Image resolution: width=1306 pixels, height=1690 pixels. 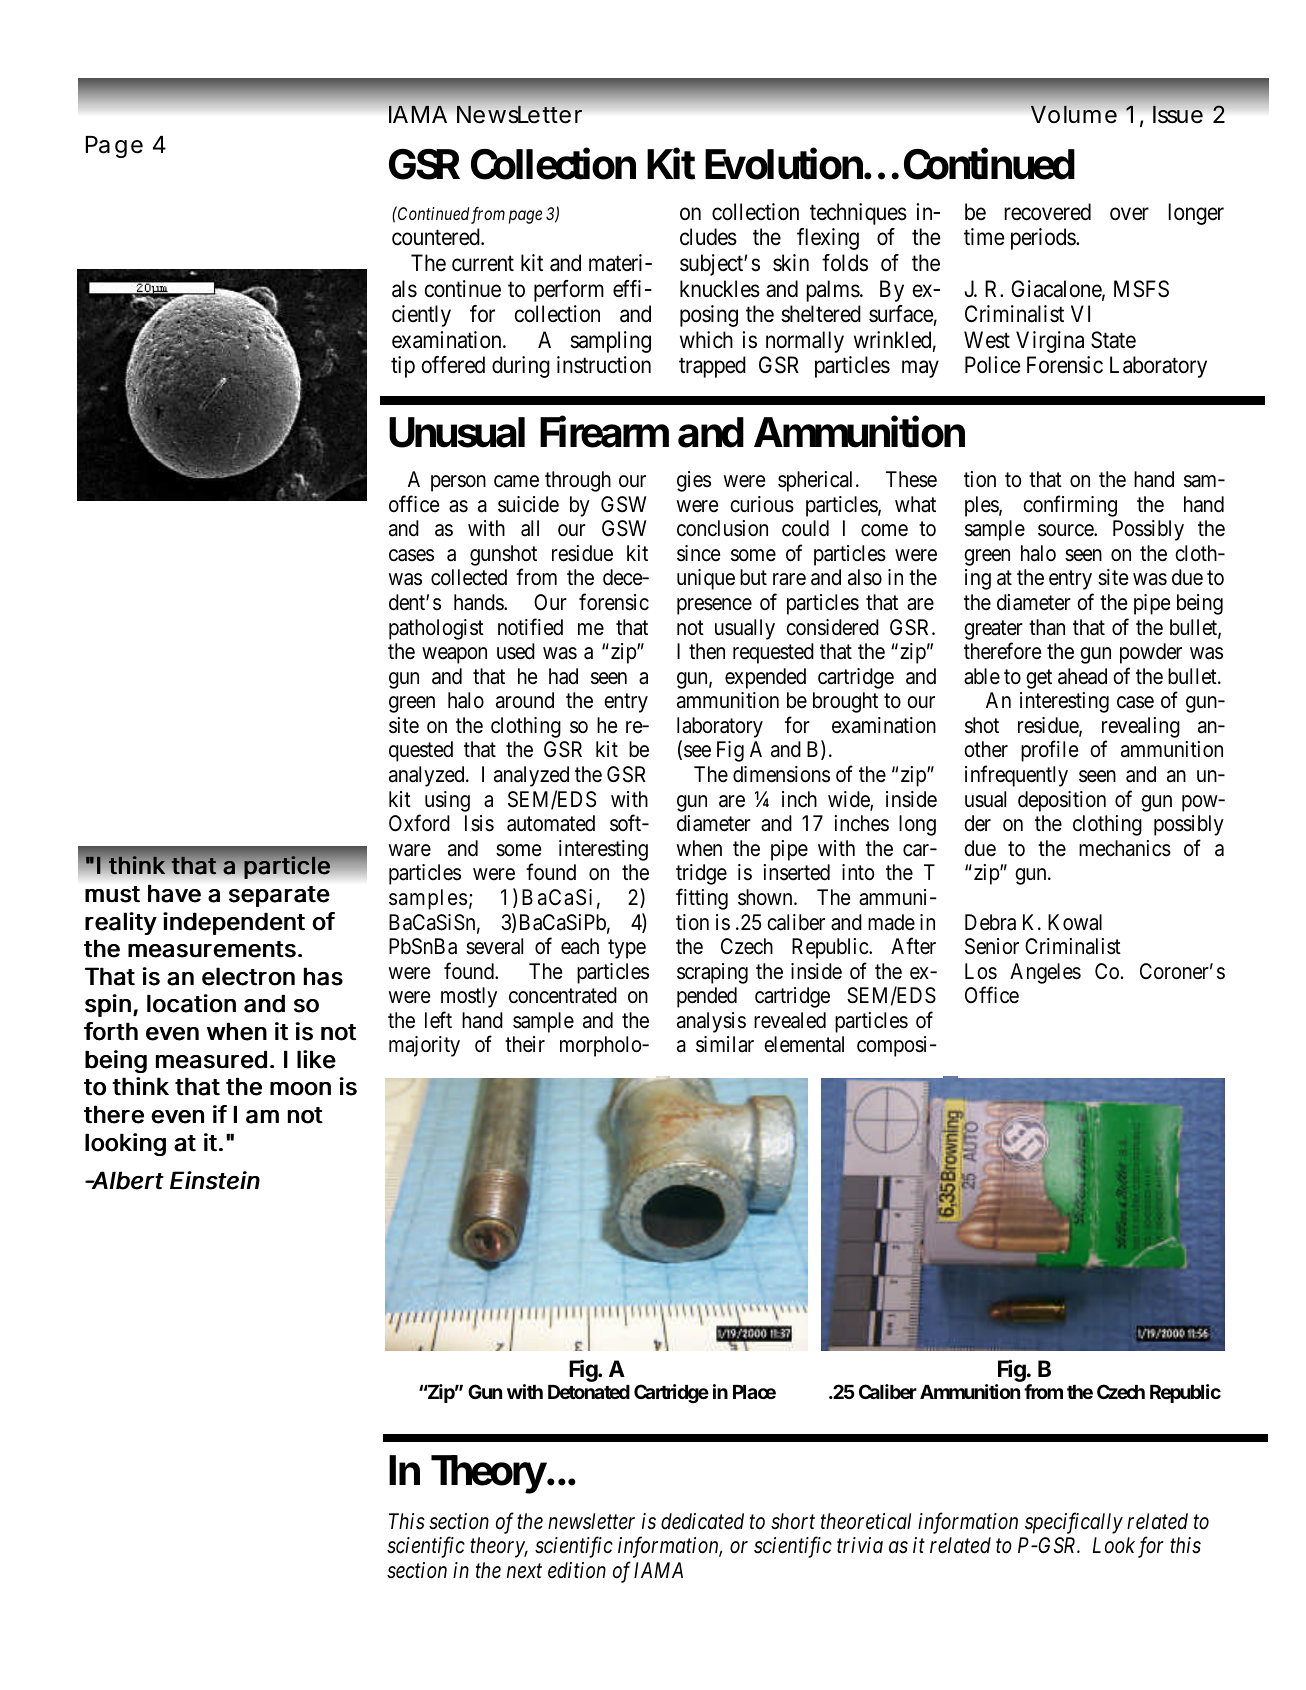 What do you see at coordinates (279, 896) in the image?
I see `separate` at bounding box center [279, 896].
